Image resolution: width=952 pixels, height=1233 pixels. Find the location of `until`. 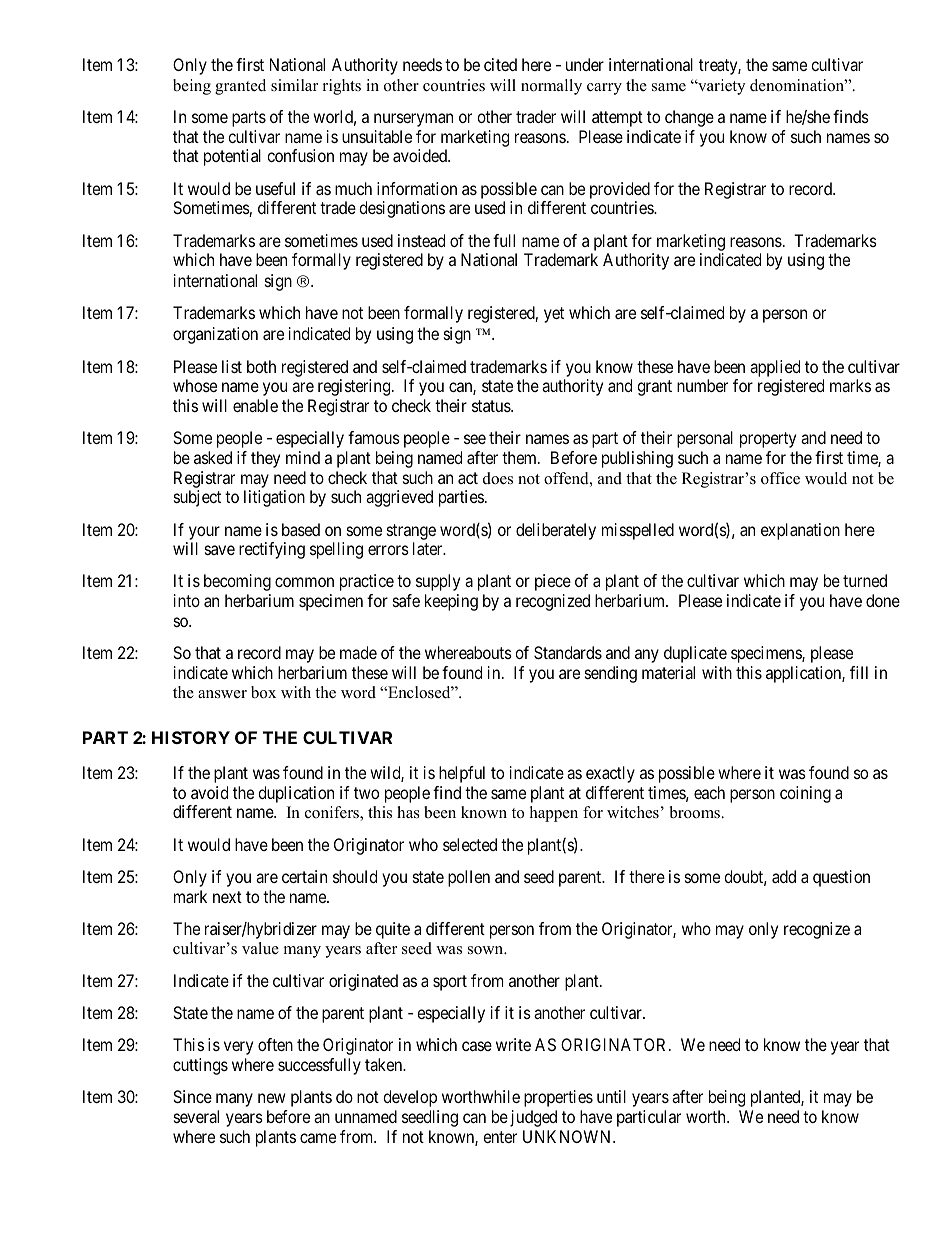

until is located at coordinates (611, 1096).
